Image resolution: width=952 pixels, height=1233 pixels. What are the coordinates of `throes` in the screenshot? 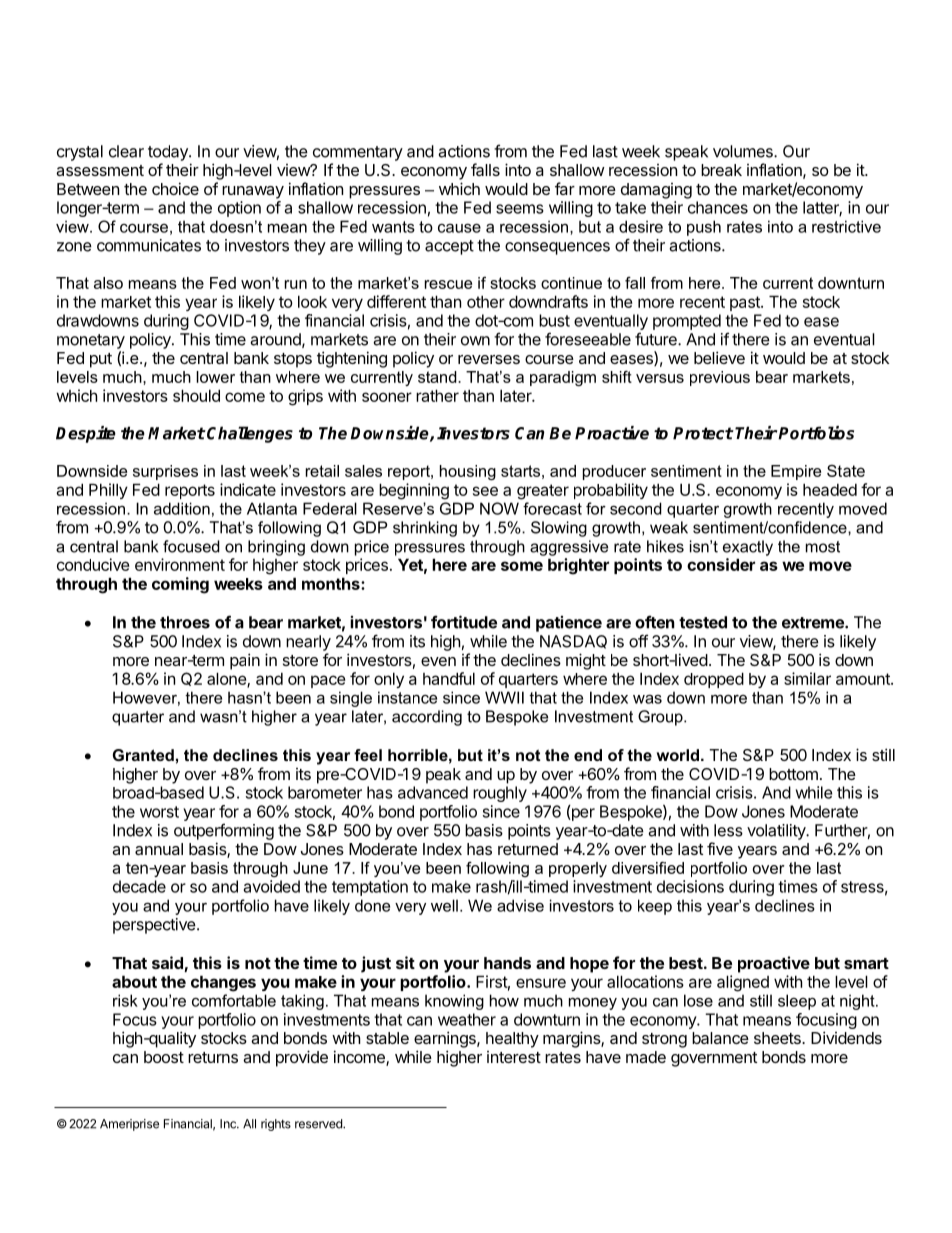 It's located at (185, 622).
